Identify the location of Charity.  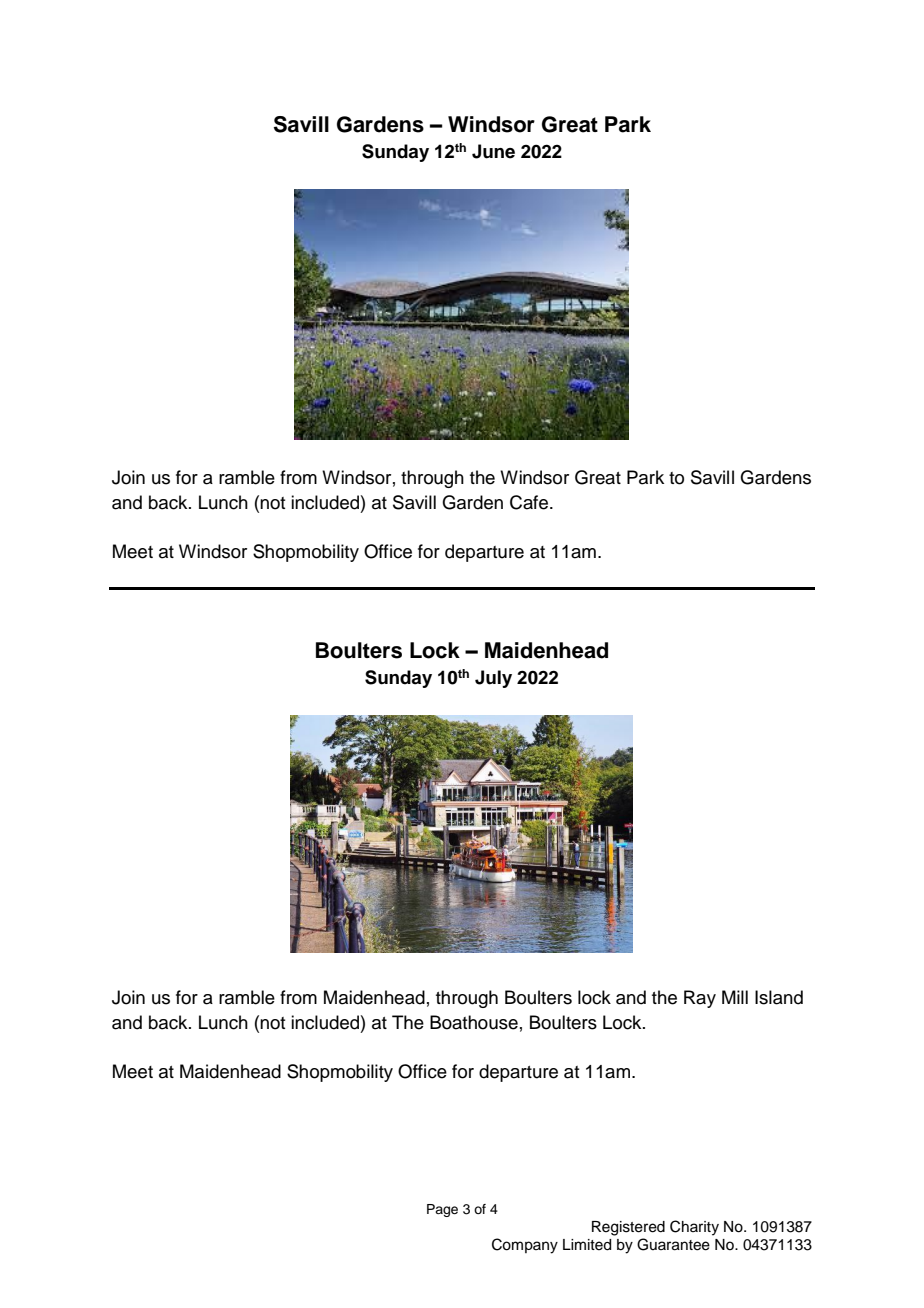
(694, 1228).
